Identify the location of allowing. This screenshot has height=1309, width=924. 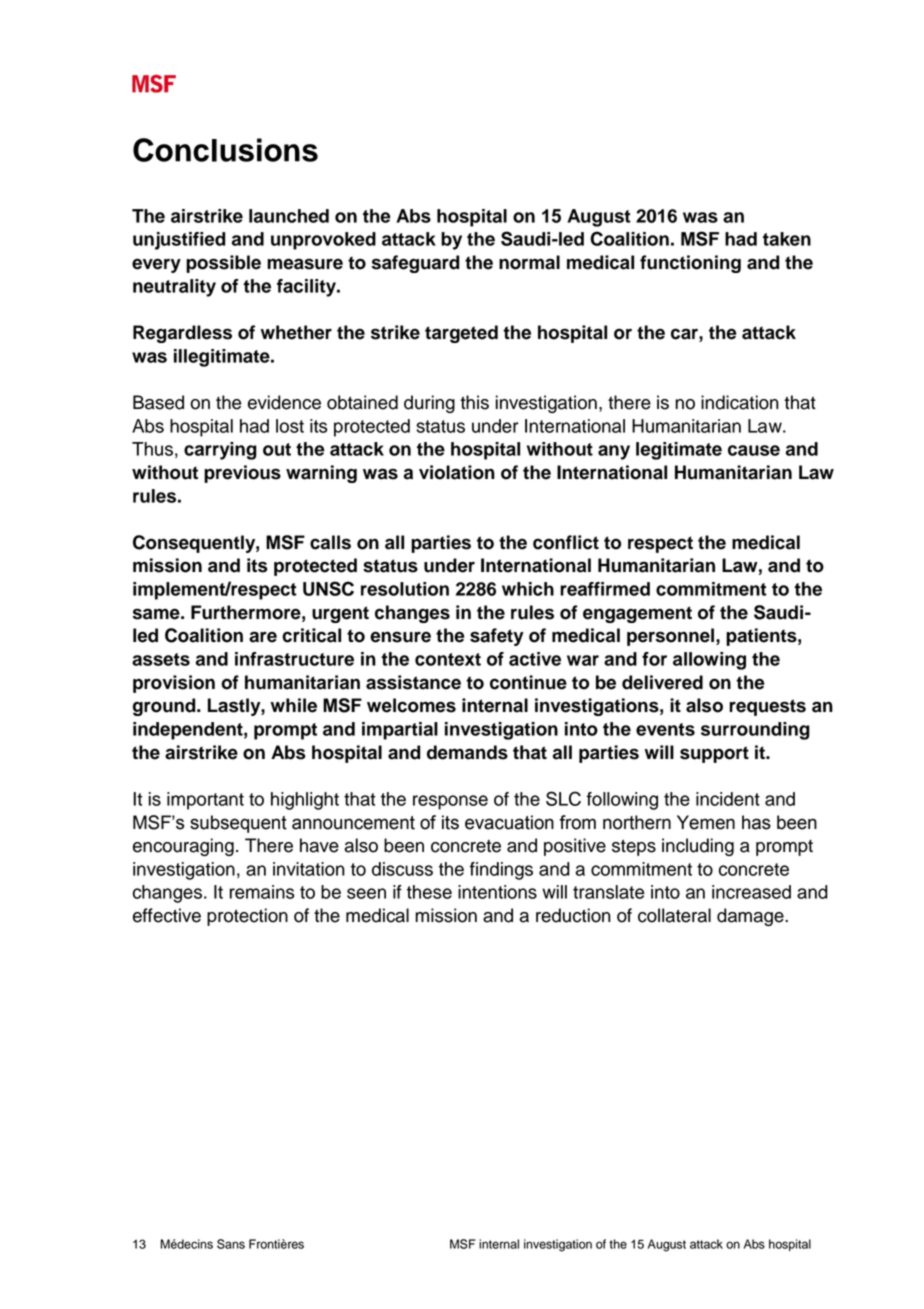
(709, 661).
